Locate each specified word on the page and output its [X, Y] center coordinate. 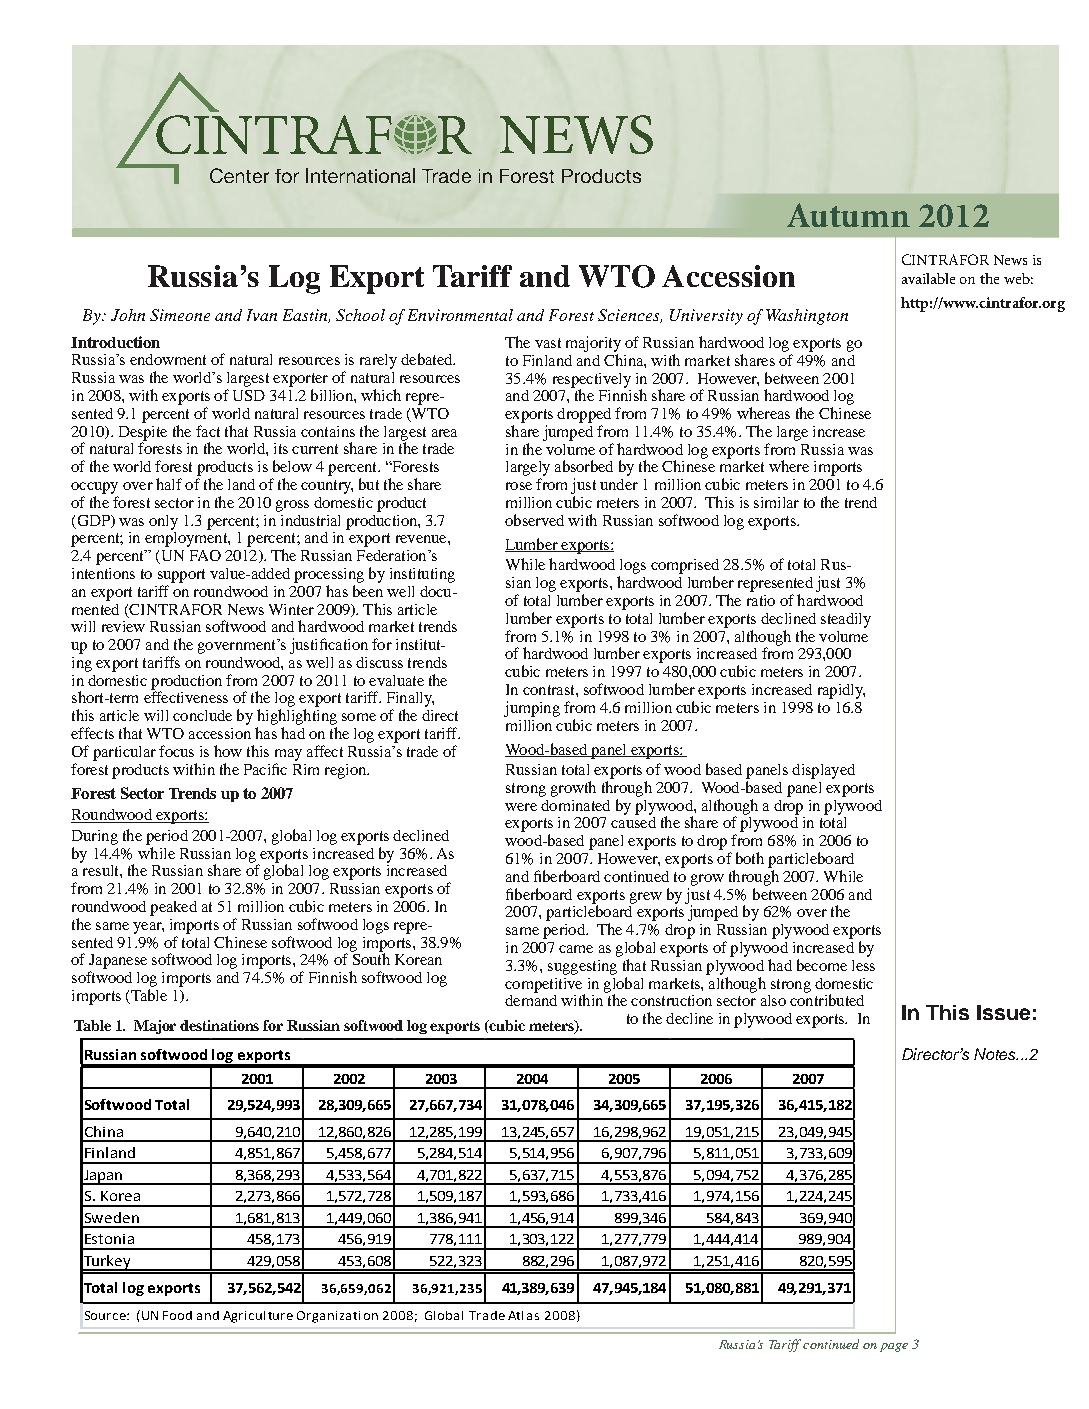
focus [176, 751]
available [928, 278]
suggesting [582, 967]
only [163, 522]
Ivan [262, 315]
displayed [823, 771]
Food [177, 1315]
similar [776, 502]
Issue [1003, 1012]
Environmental [460, 315]
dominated [575, 805]
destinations [219, 1025]
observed [534, 520]
